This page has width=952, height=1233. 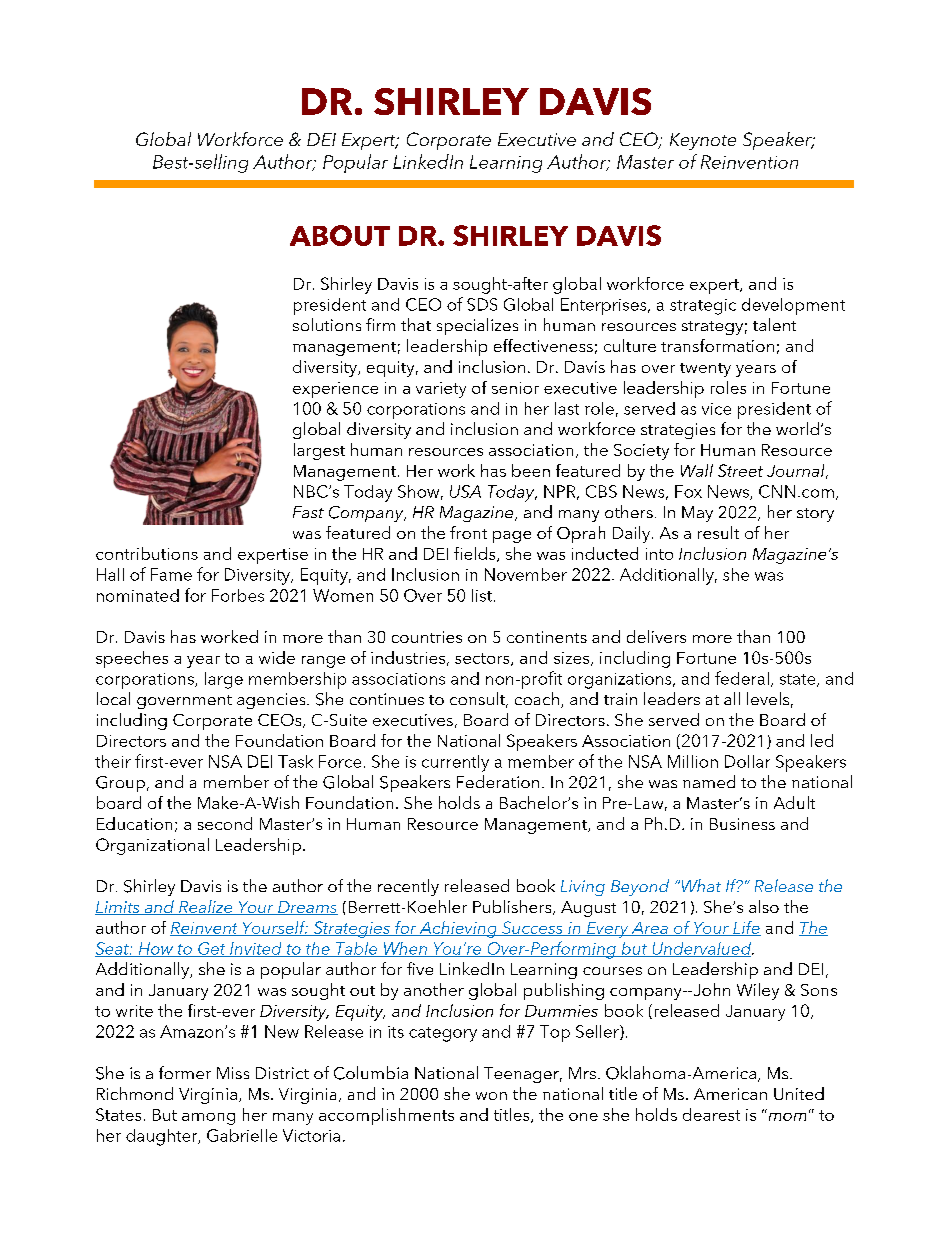 I want to click on among, so click(x=208, y=1119).
